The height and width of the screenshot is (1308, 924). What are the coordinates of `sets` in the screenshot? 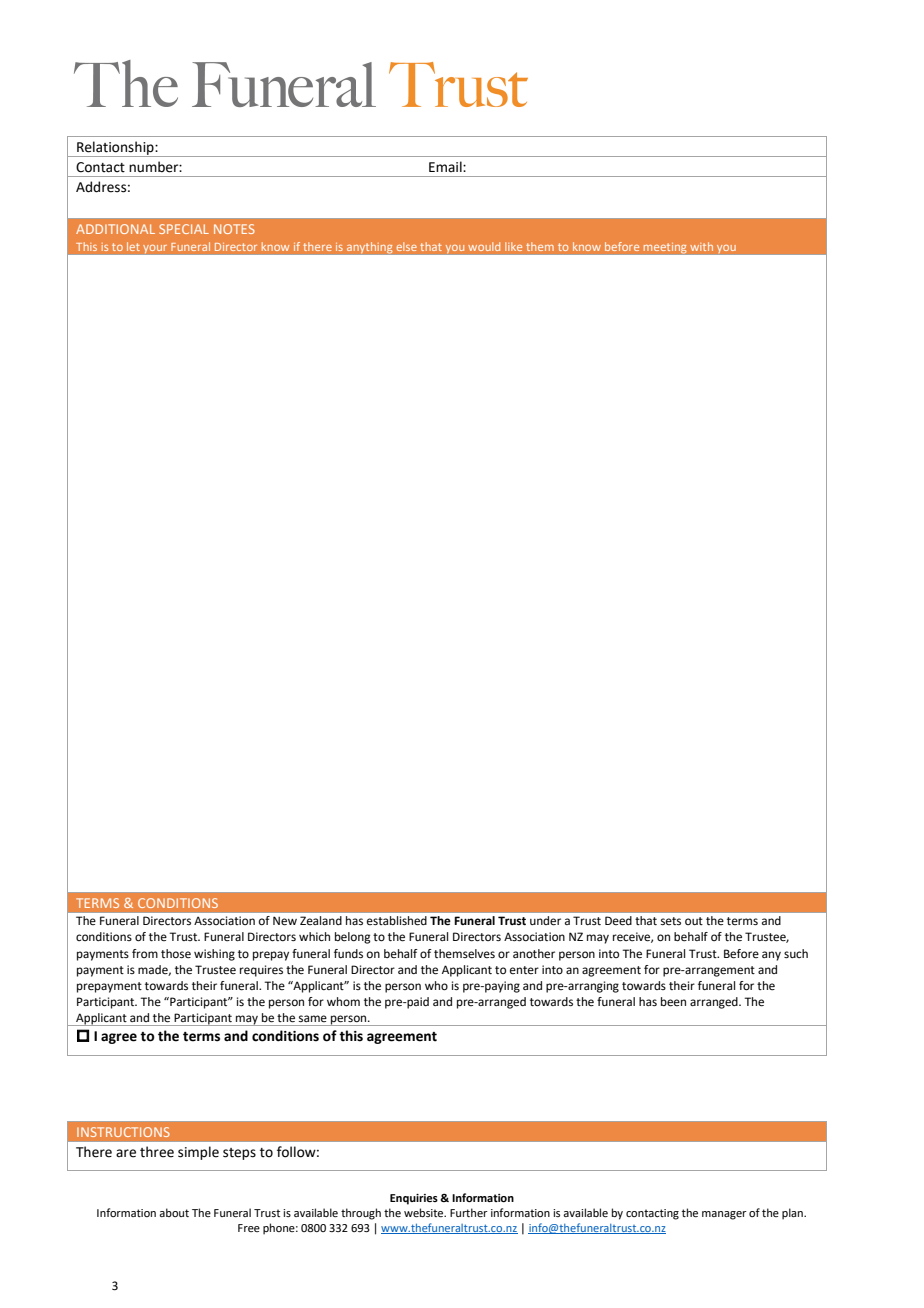 It's located at (671, 921).
